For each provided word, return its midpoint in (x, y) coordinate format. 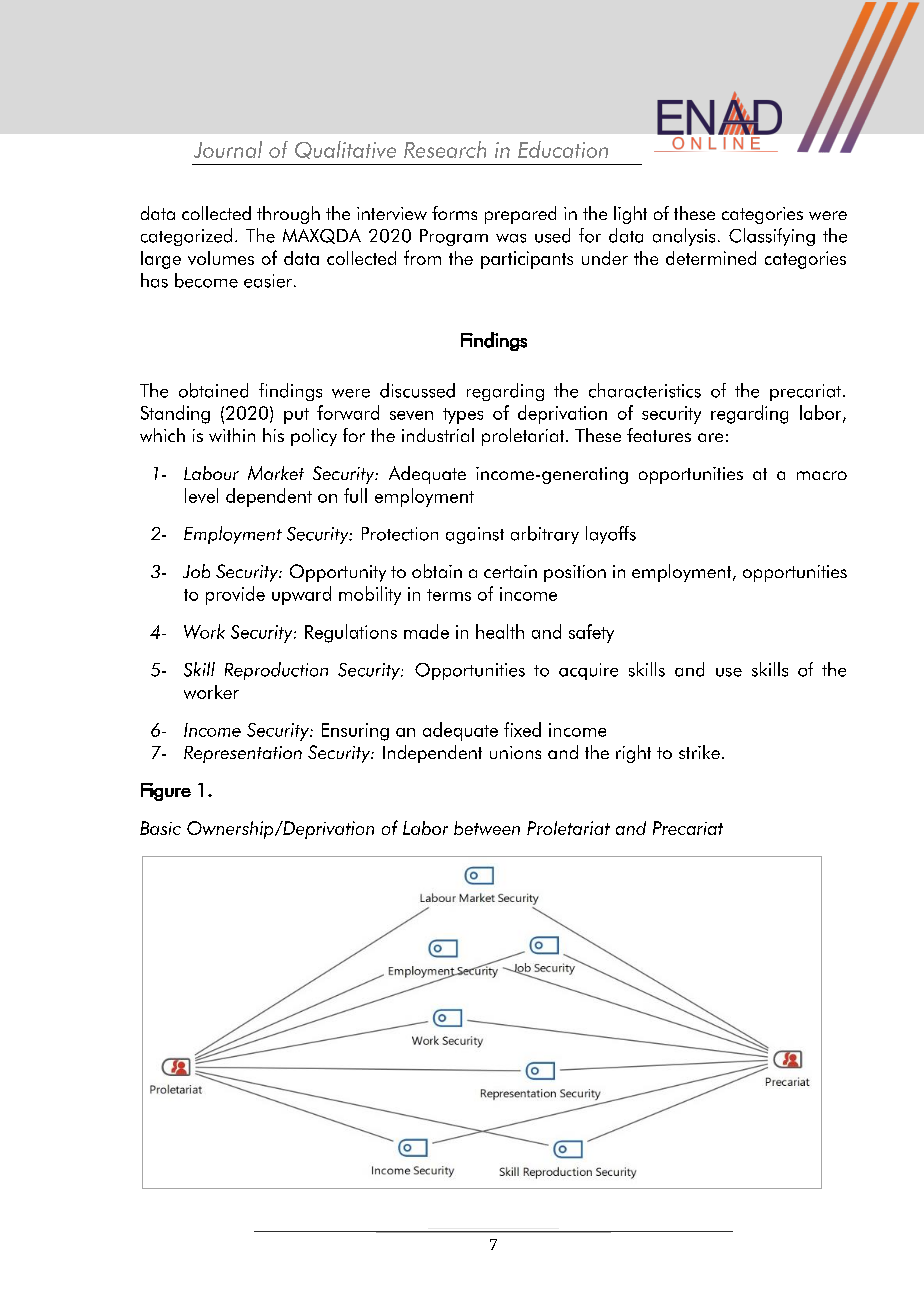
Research (445, 149)
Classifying (772, 237)
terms (449, 595)
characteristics (645, 390)
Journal (228, 149)
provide (235, 595)
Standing (175, 414)
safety (591, 633)
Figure (166, 792)
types (463, 416)
